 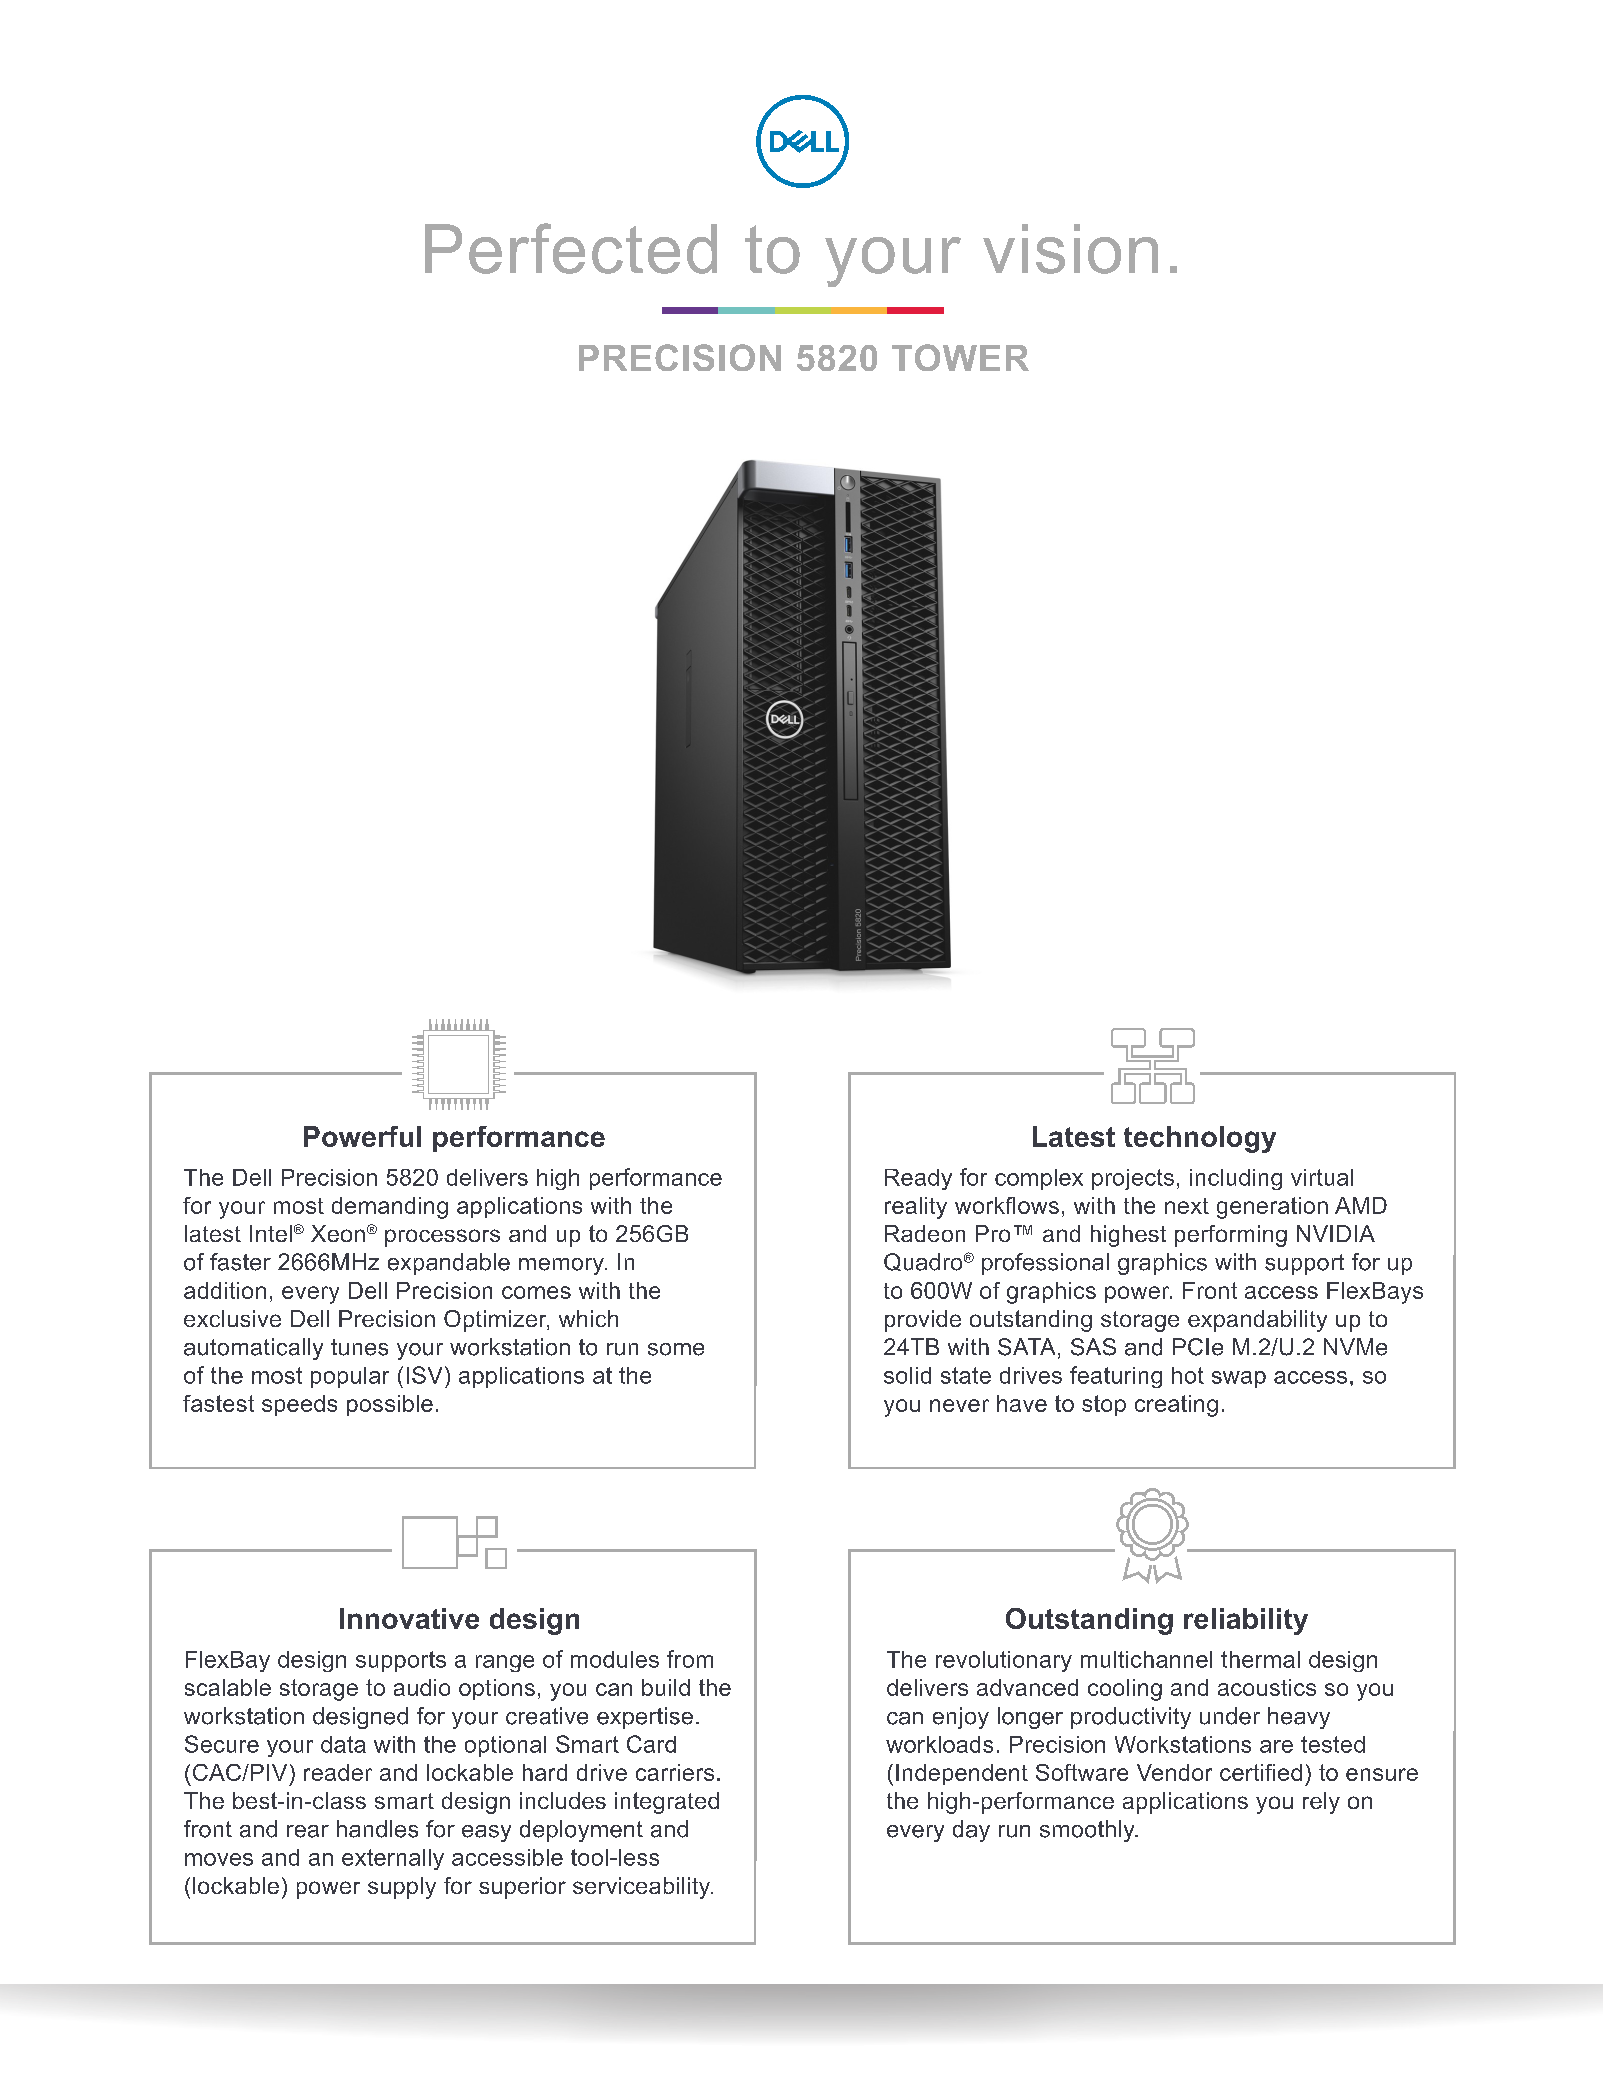 I want to click on technology, so click(x=1200, y=1139).
